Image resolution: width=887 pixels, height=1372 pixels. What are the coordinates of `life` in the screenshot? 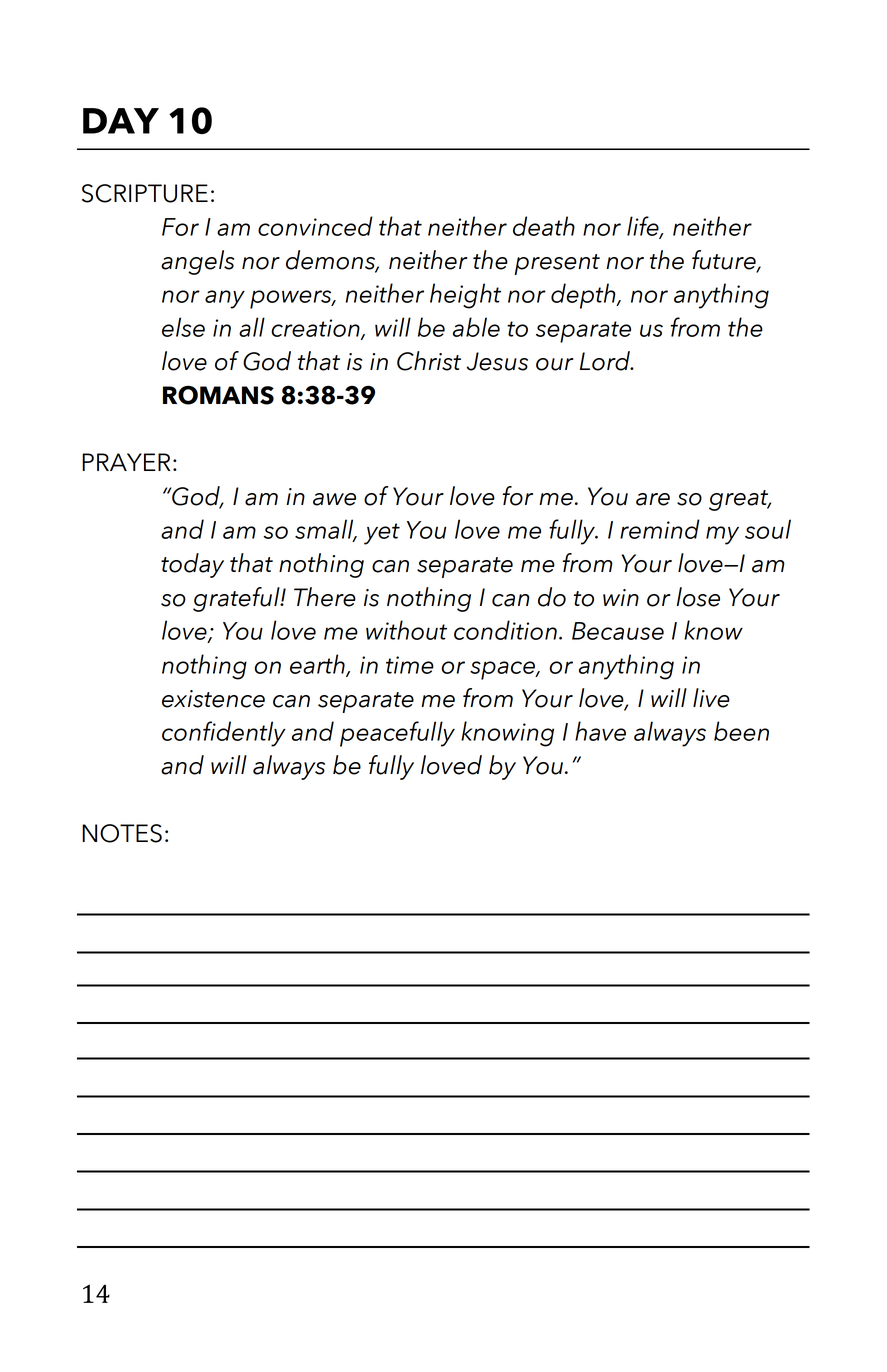 It's located at (644, 227).
